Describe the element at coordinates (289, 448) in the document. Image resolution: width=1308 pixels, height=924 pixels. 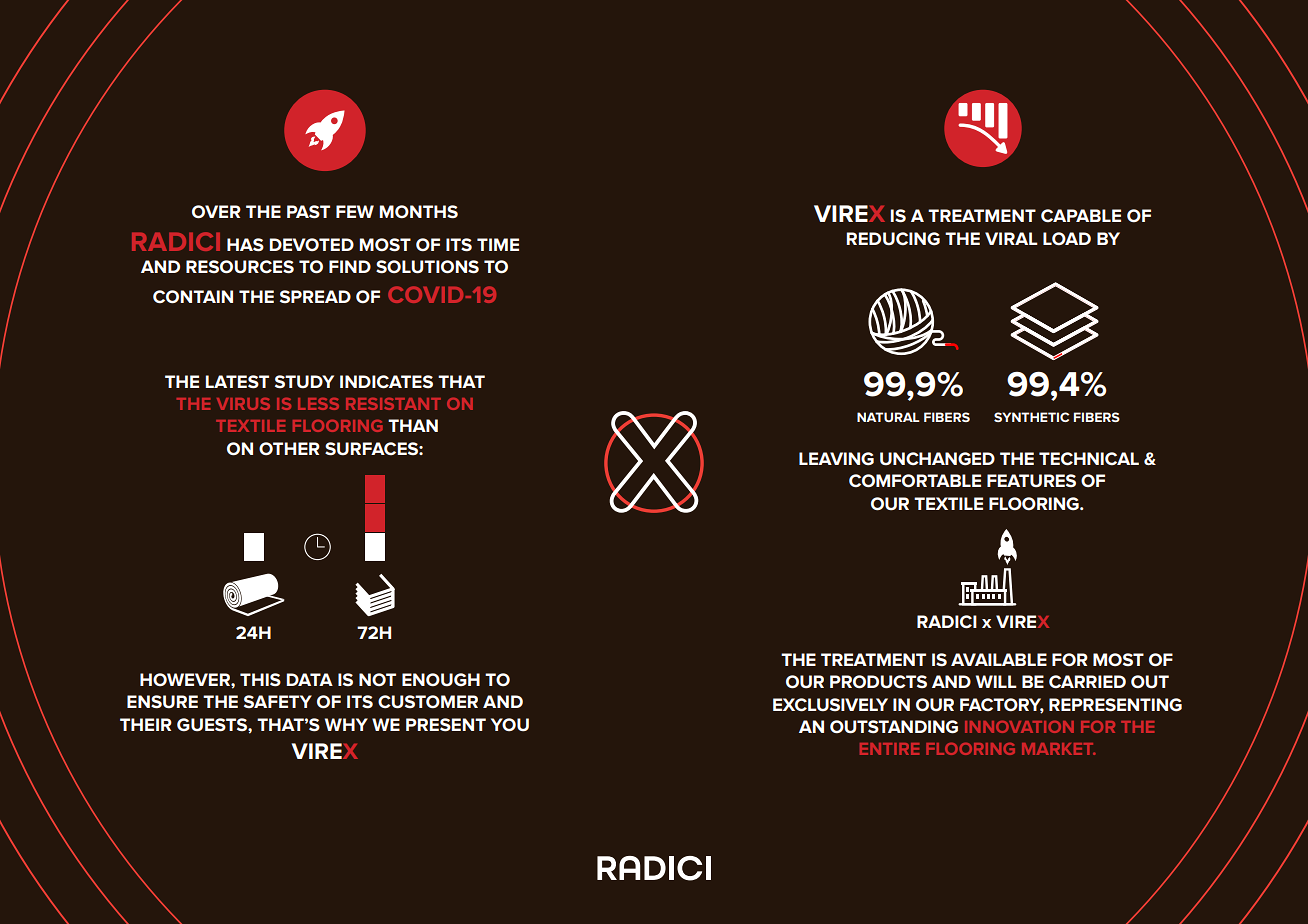
I see `OTHER` at that location.
